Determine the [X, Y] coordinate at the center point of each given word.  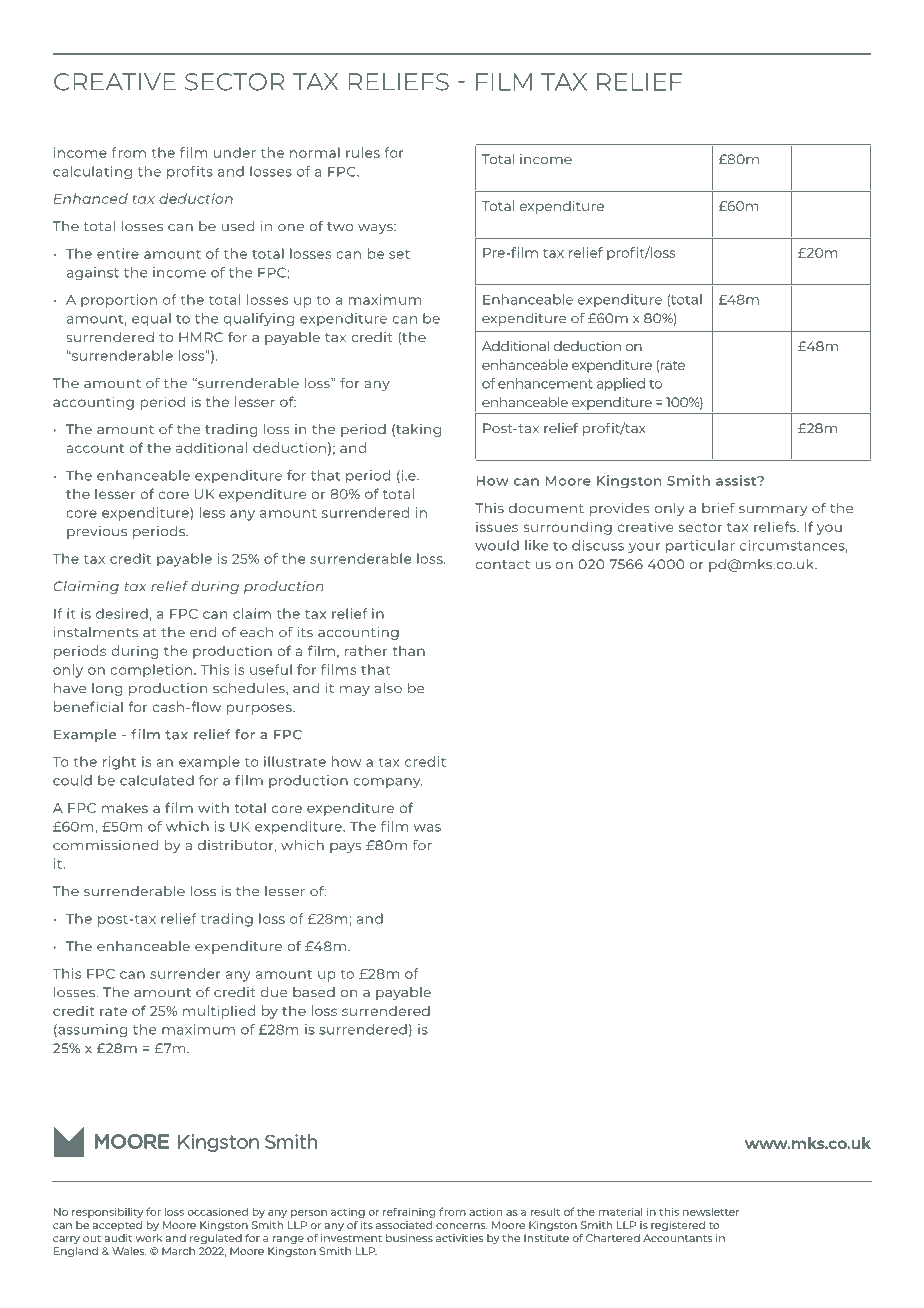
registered [678, 1226]
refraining [409, 1213]
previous [97, 532]
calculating [92, 173]
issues [497, 527]
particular [700, 546]
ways [376, 229]
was [427, 828]
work [149, 1238]
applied [621, 384]
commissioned [105, 845]
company [388, 783]
